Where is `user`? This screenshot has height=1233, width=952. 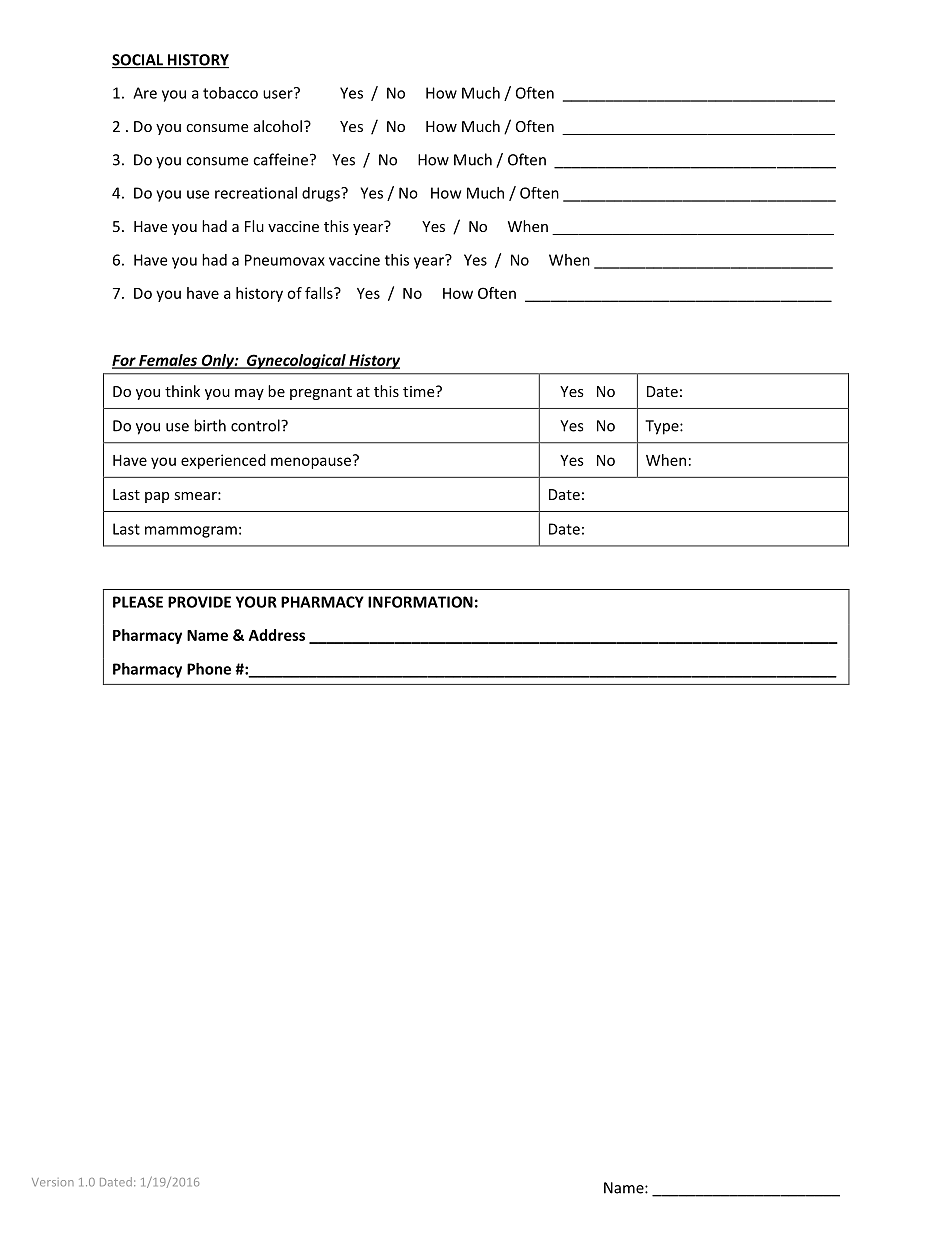 user is located at coordinates (279, 93).
